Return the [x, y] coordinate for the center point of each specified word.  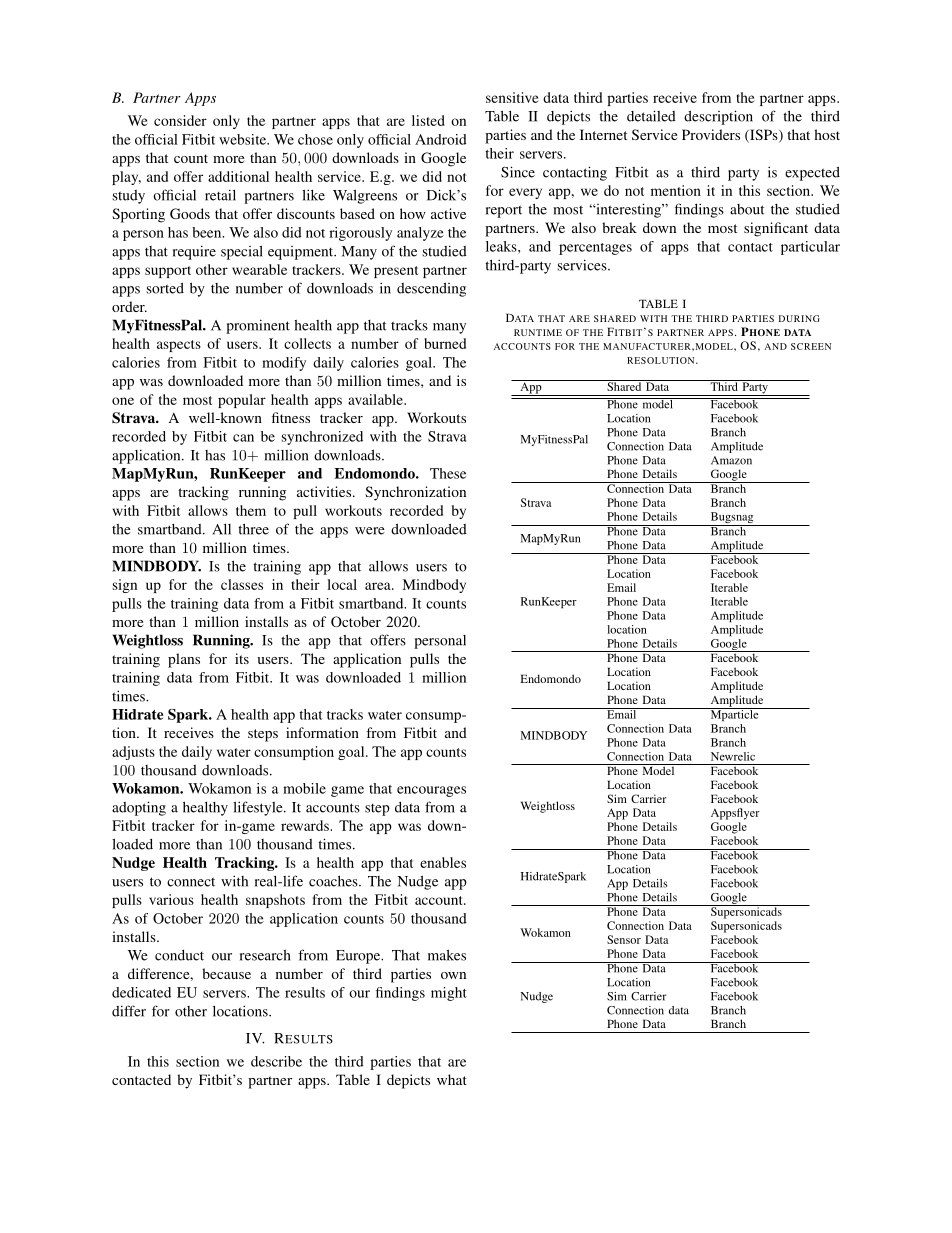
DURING [799, 318]
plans [184, 660]
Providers [711, 134]
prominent [258, 326]
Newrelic [733, 756]
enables [443, 862]
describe [276, 1061]
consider [180, 120]
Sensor [624, 939]
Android [441, 139]
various [171, 899]
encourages [431, 791]
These [448, 473]
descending [431, 290]
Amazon [731, 460]
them [251, 510]
